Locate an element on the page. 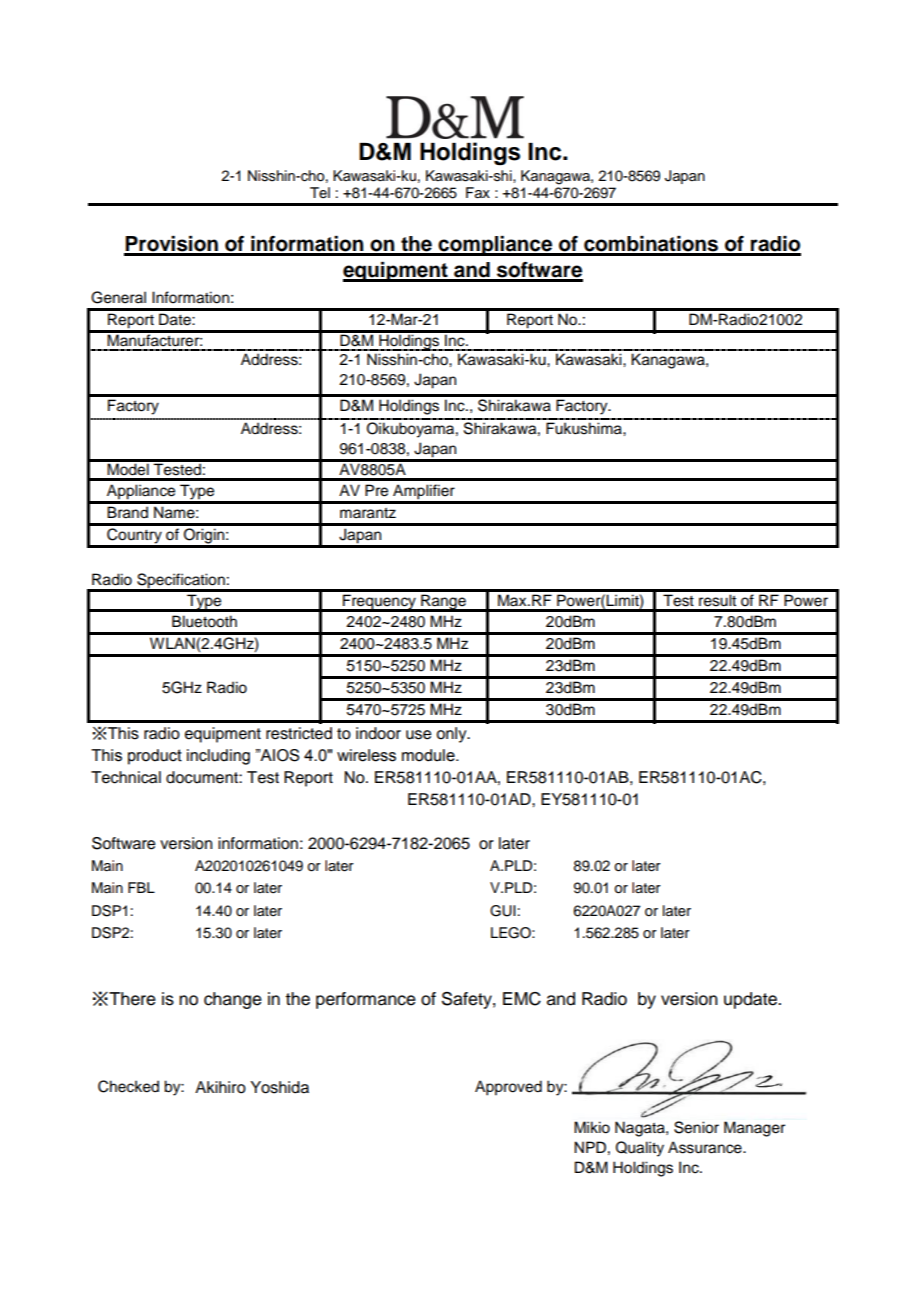 The width and height of the page is (924, 1308). Fax is located at coordinates (478, 193).
